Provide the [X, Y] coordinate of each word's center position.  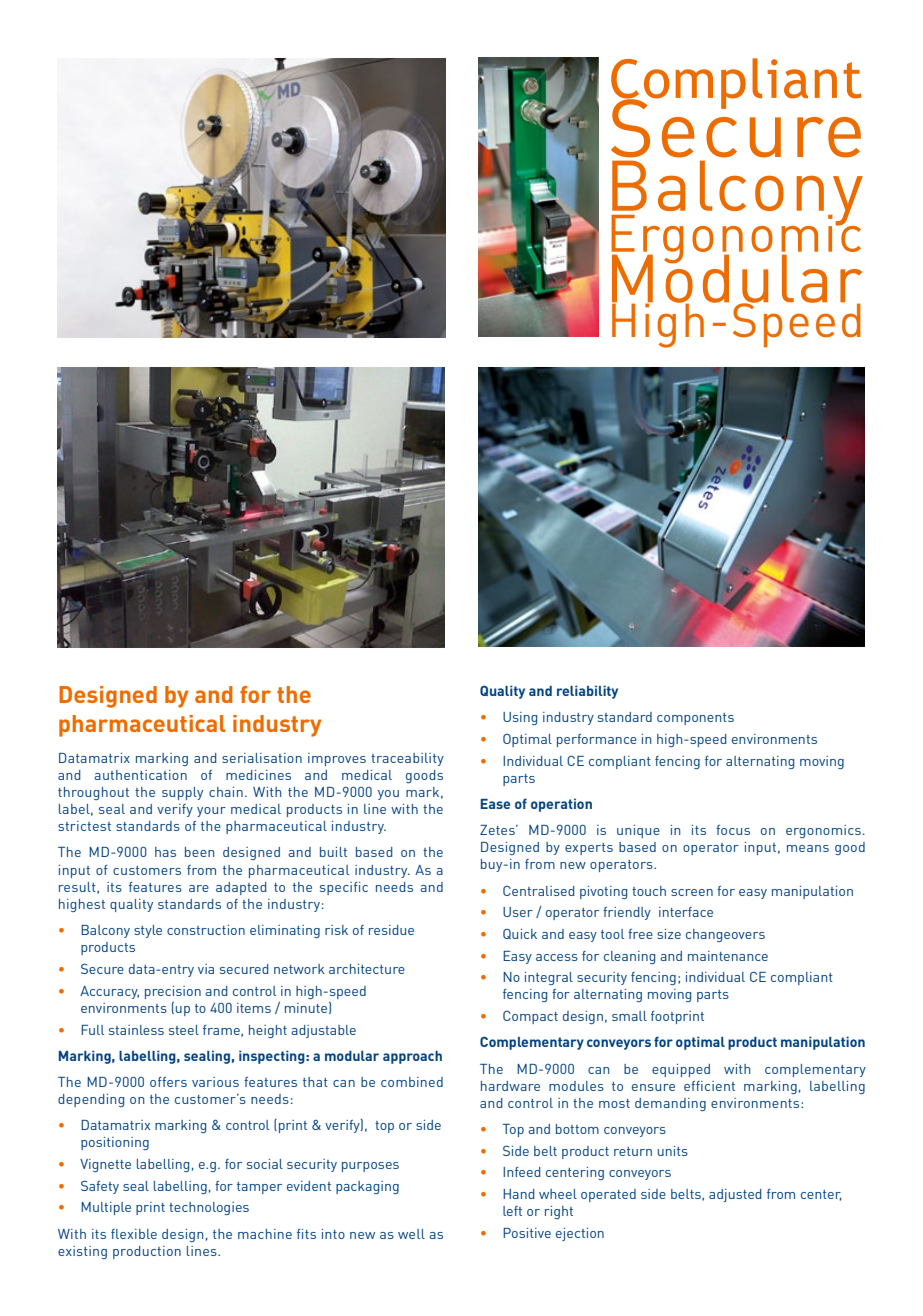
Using [520, 718]
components [695, 719]
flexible [134, 1234]
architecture [367, 969]
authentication [140, 775]
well [411, 1234]
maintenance [728, 956]
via [206, 969]
